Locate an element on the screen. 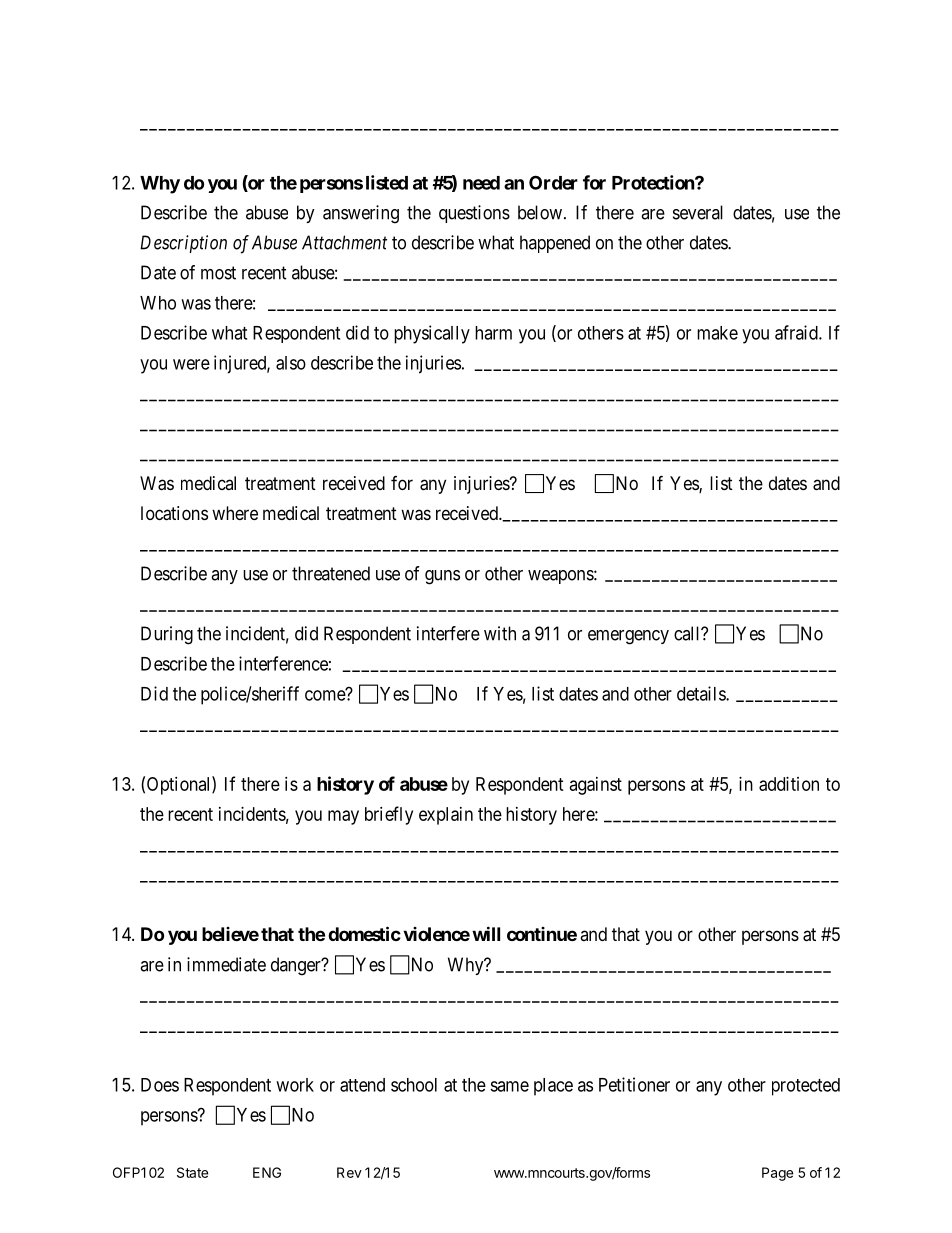 The width and height of the screenshot is (952, 1233). several is located at coordinates (698, 212).
